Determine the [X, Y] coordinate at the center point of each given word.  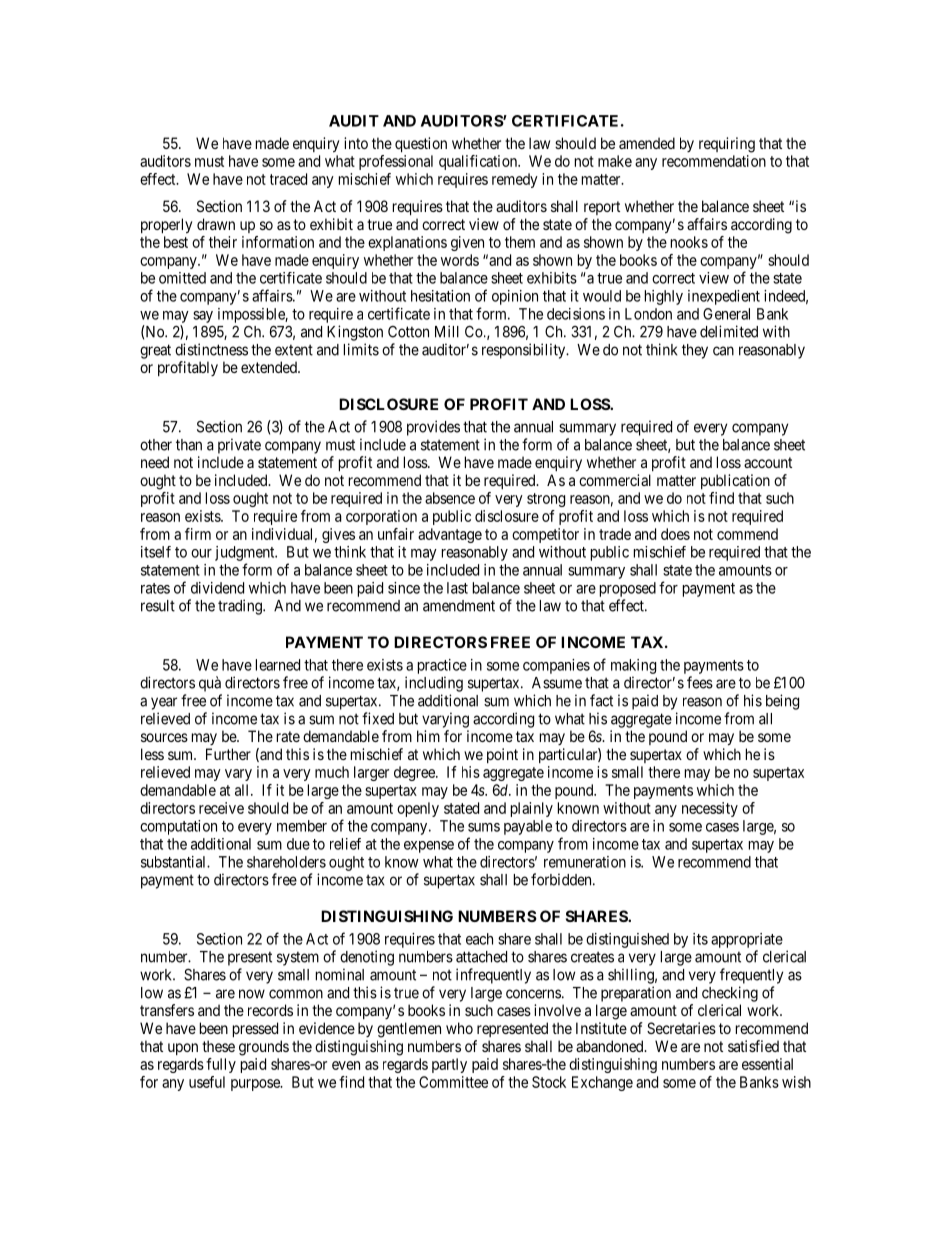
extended [270, 367]
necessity [710, 809]
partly [449, 1065]
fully [221, 1065]
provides [433, 428]
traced [288, 179]
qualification [479, 162]
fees [700, 682]
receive [221, 808]
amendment [459, 606]
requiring [727, 145]
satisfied [753, 1046]
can [723, 351]
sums [484, 827]
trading [241, 607]
